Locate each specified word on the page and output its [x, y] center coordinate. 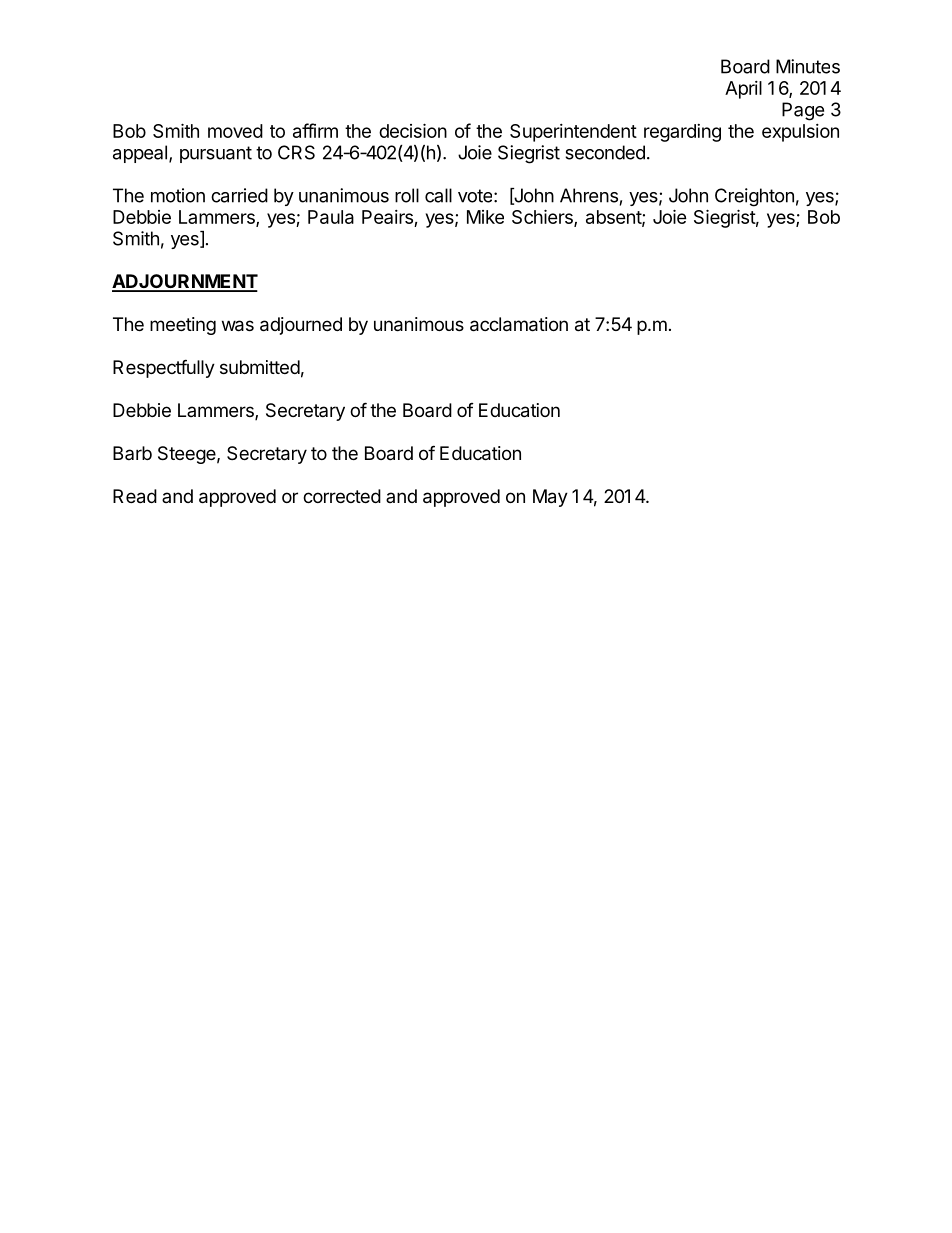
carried [239, 195]
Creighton [754, 197]
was [238, 326]
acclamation [519, 324]
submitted [260, 367]
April [743, 90]
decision [413, 130]
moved [235, 131]
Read [135, 496]
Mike [485, 217]
